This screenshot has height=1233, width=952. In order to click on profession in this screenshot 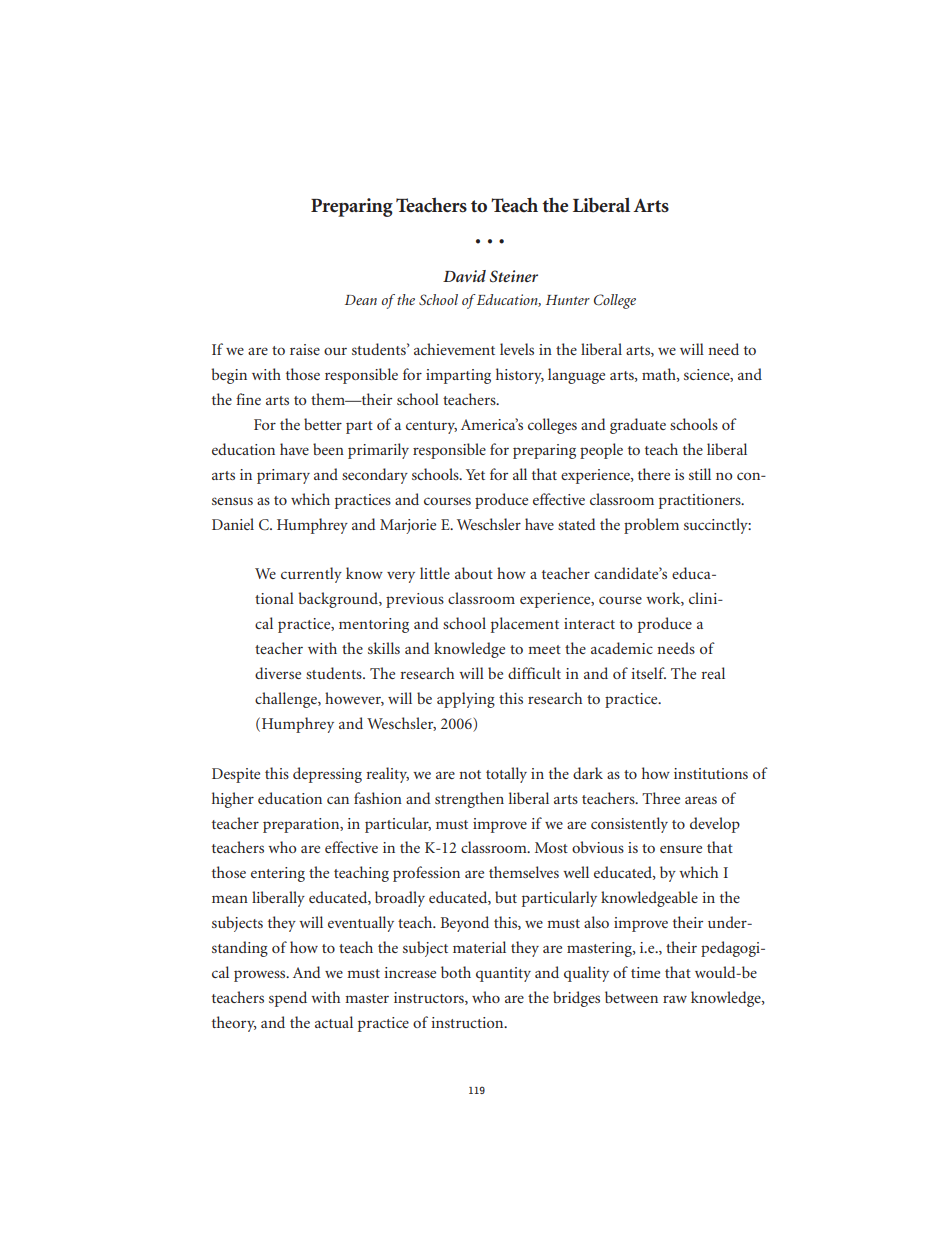, I will do `click(426, 874)`.
